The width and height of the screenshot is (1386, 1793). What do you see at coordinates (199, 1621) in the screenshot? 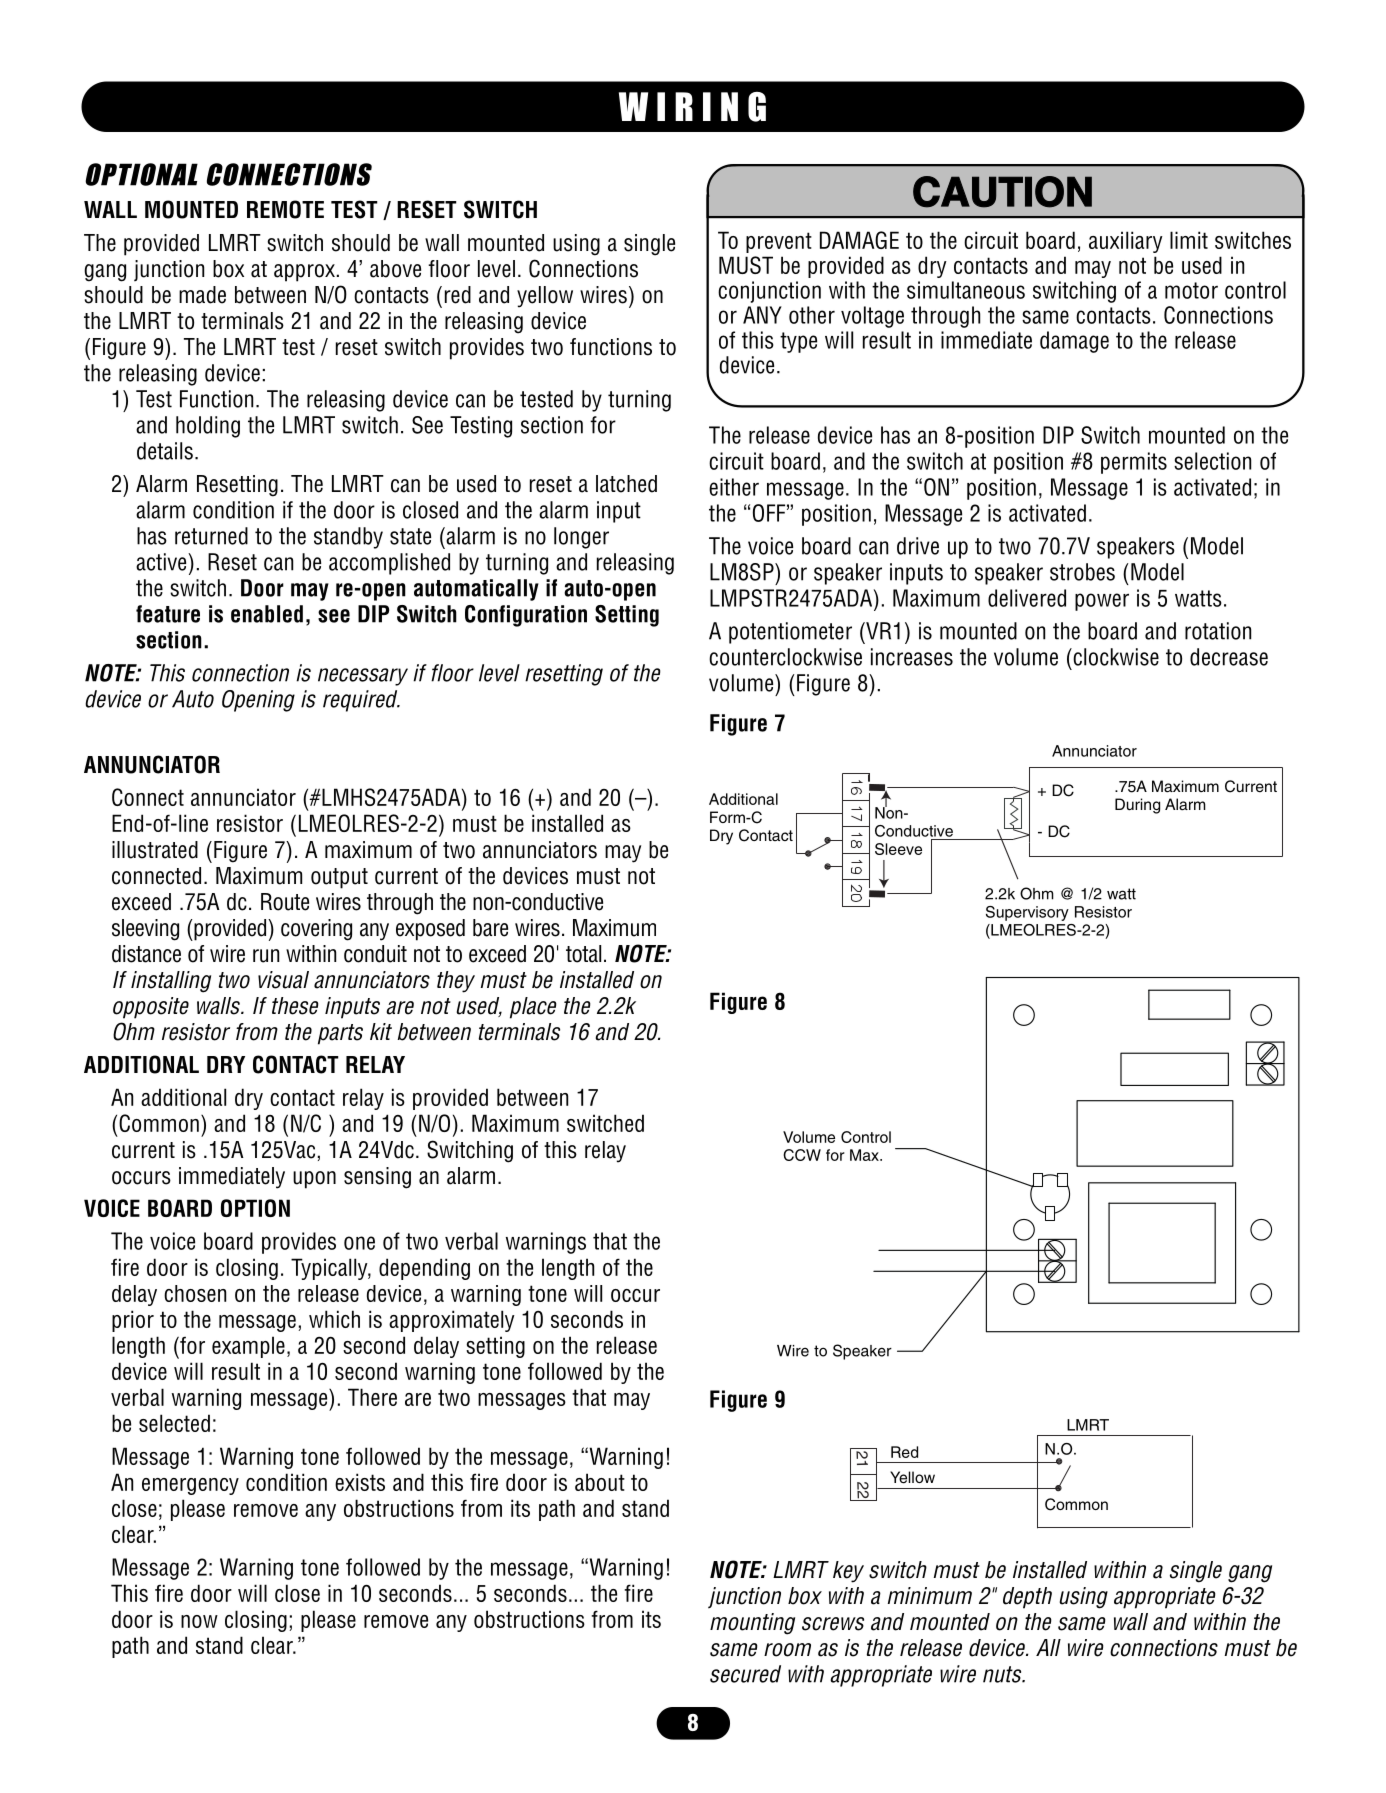
I see `now` at bounding box center [199, 1621].
